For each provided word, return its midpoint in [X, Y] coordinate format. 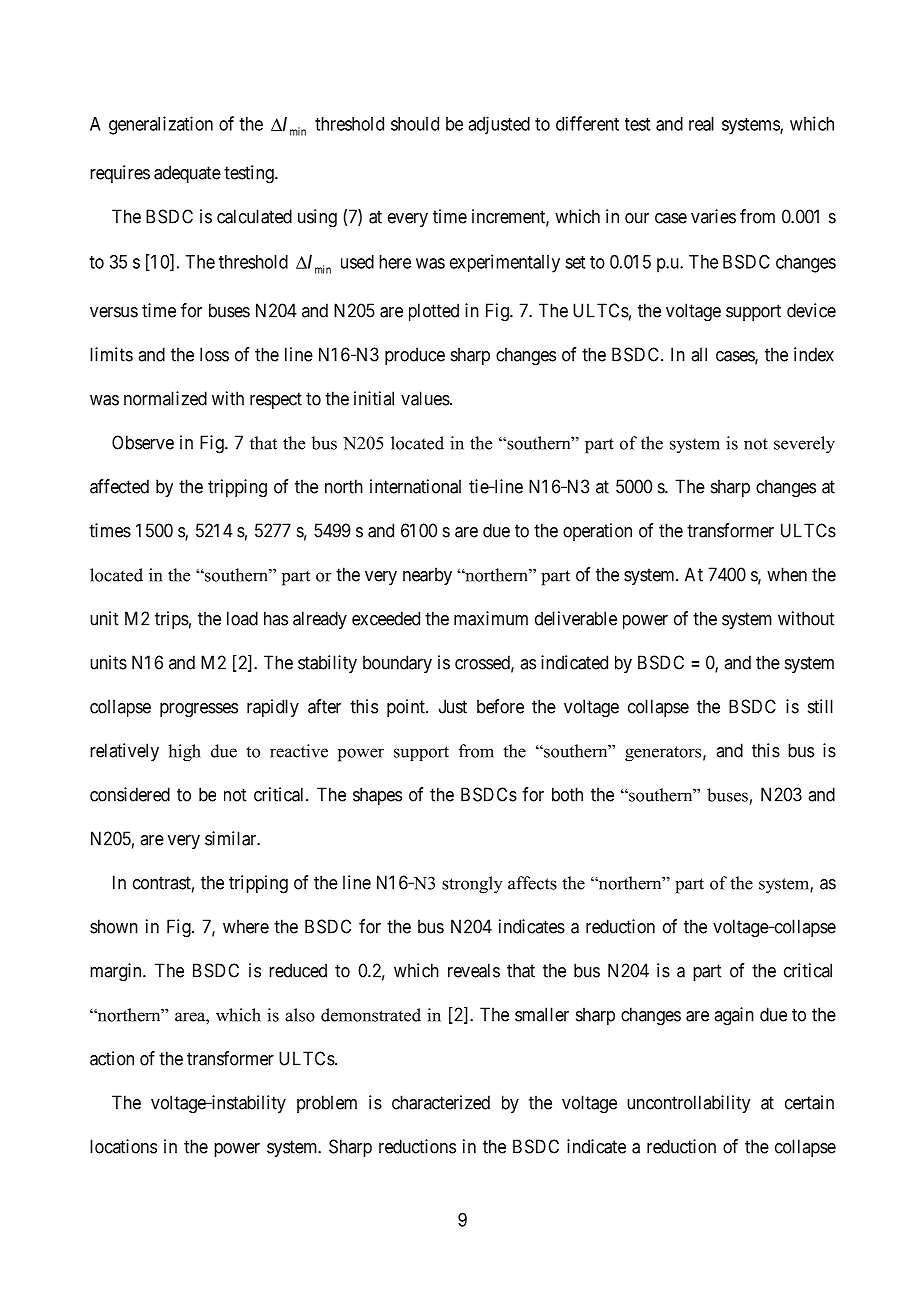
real [701, 124]
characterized [441, 1102]
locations [123, 1146]
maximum [491, 618]
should [415, 124]
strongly [472, 885]
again [734, 1016]
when [787, 574]
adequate [187, 174]
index [814, 354]
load [242, 618]
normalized [165, 398]
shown [114, 926]
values [425, 398]
